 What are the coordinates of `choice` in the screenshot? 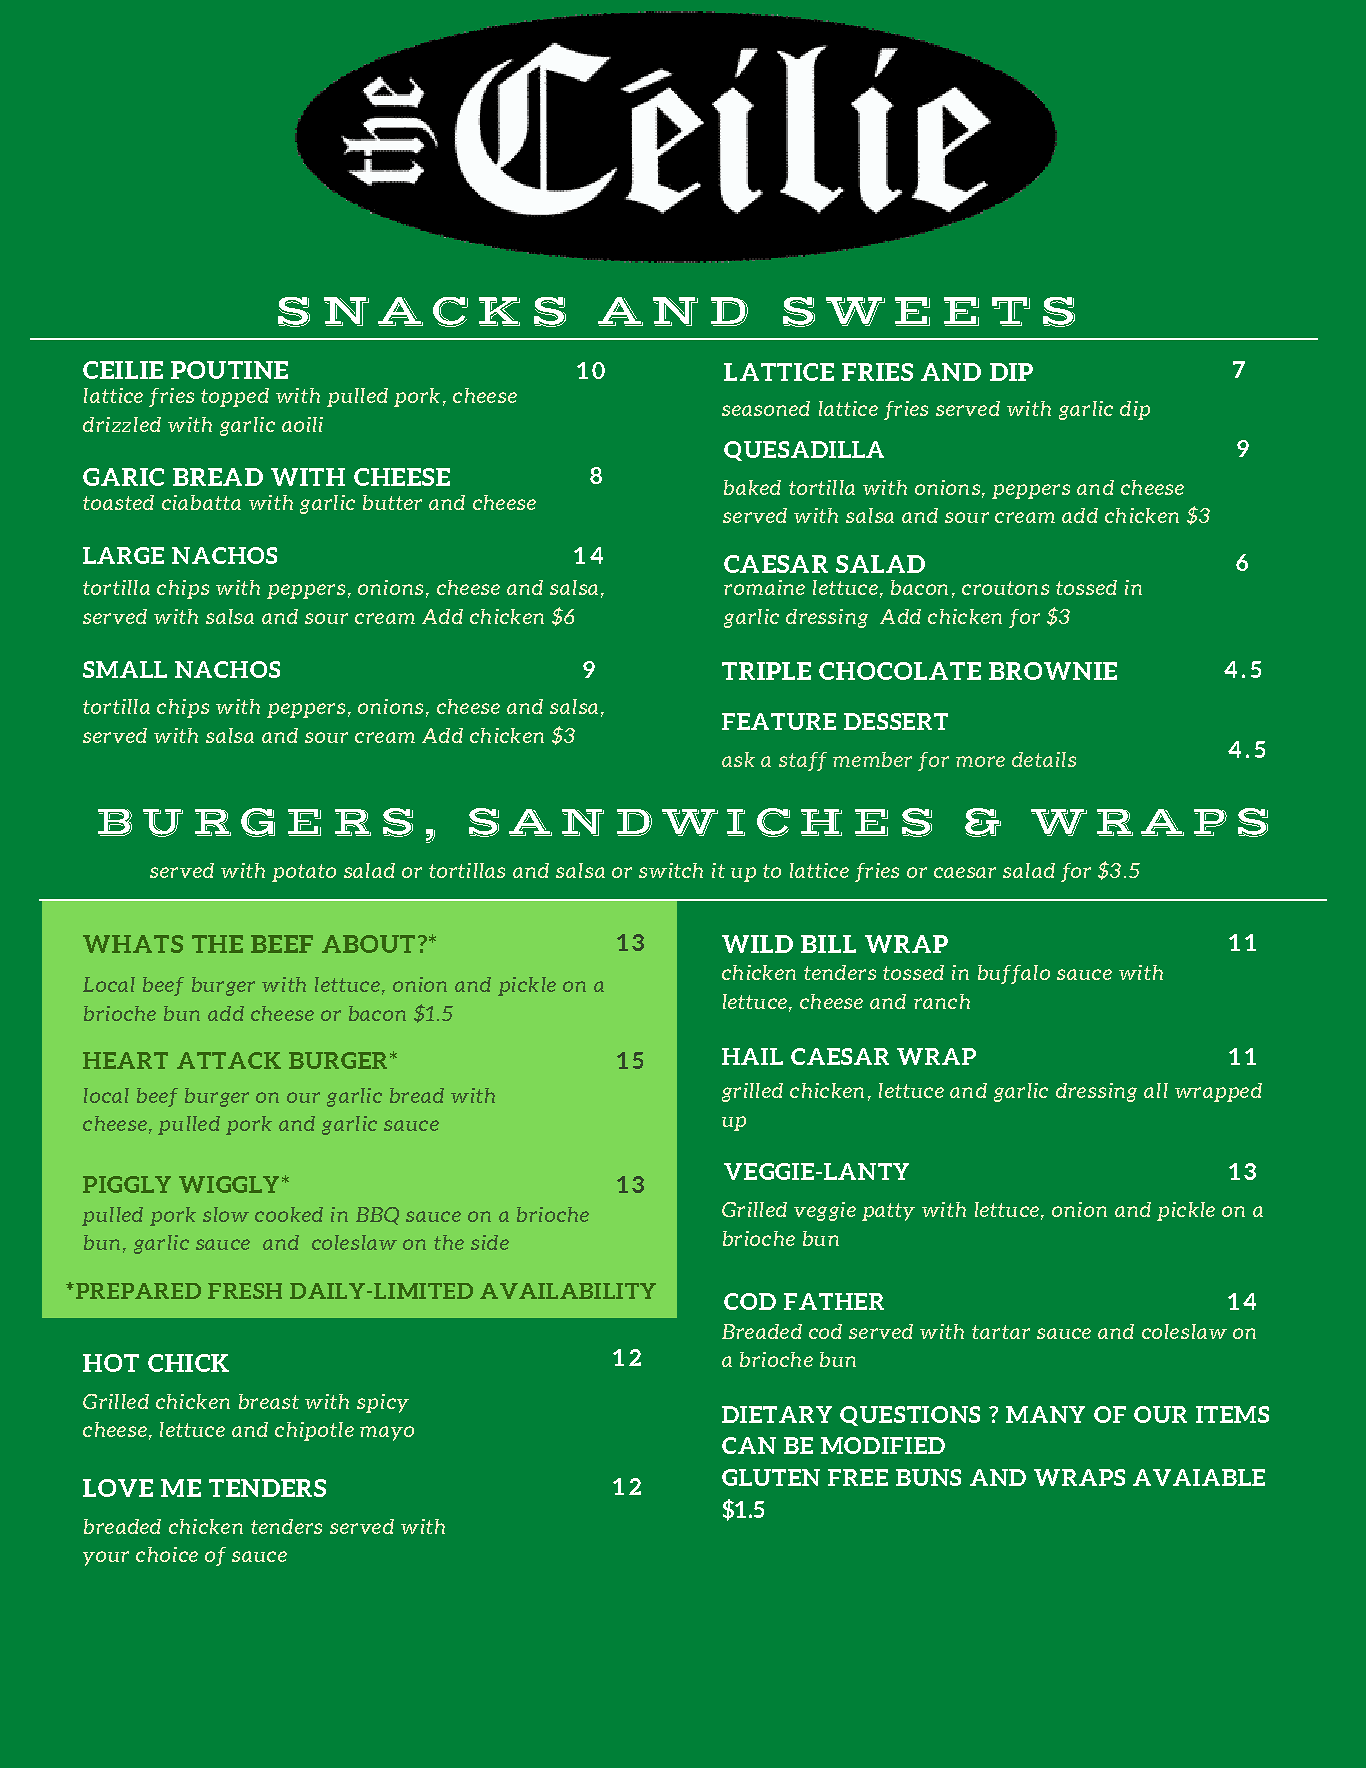 It's located at (167, 1554).
